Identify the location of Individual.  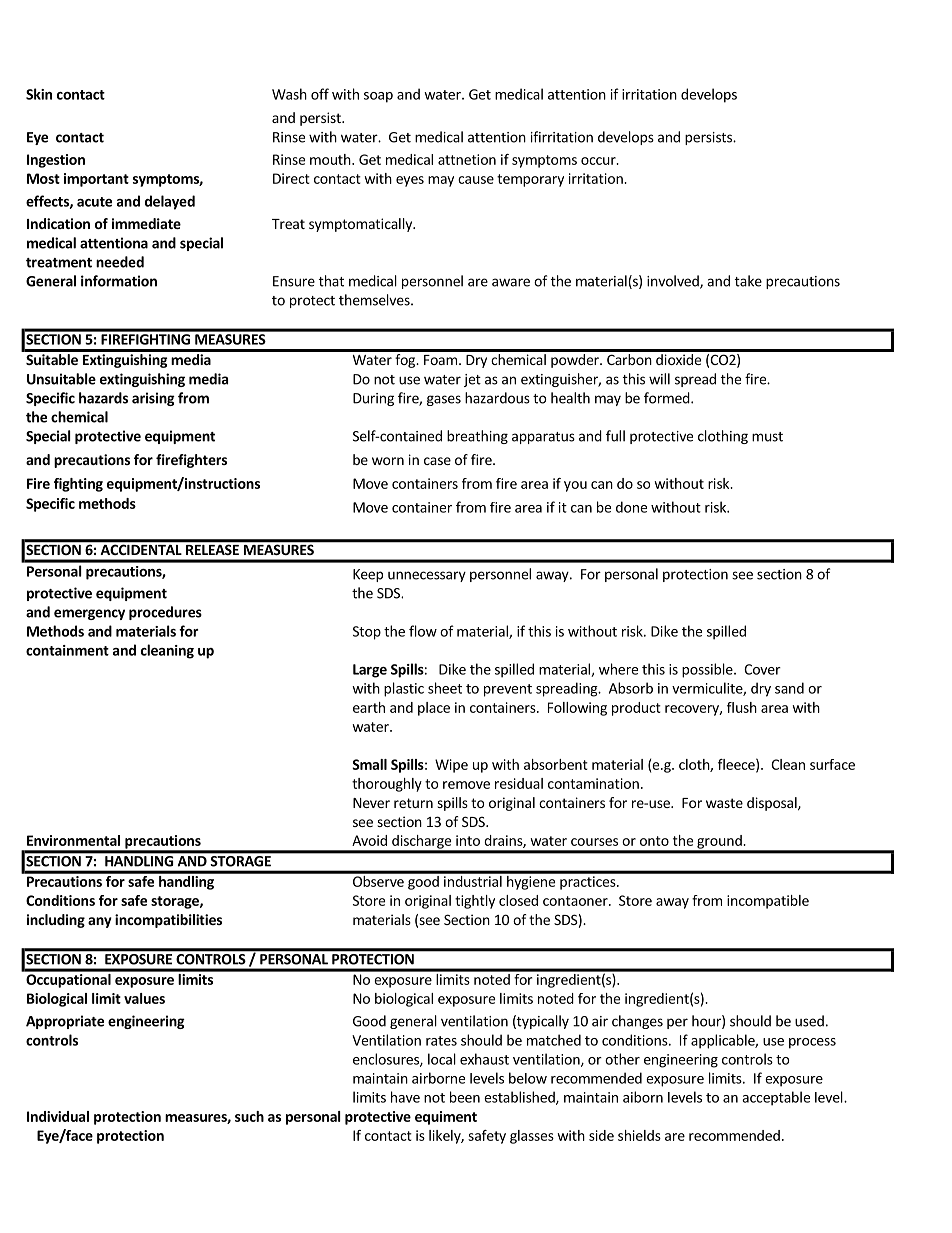
(58, 1116).
